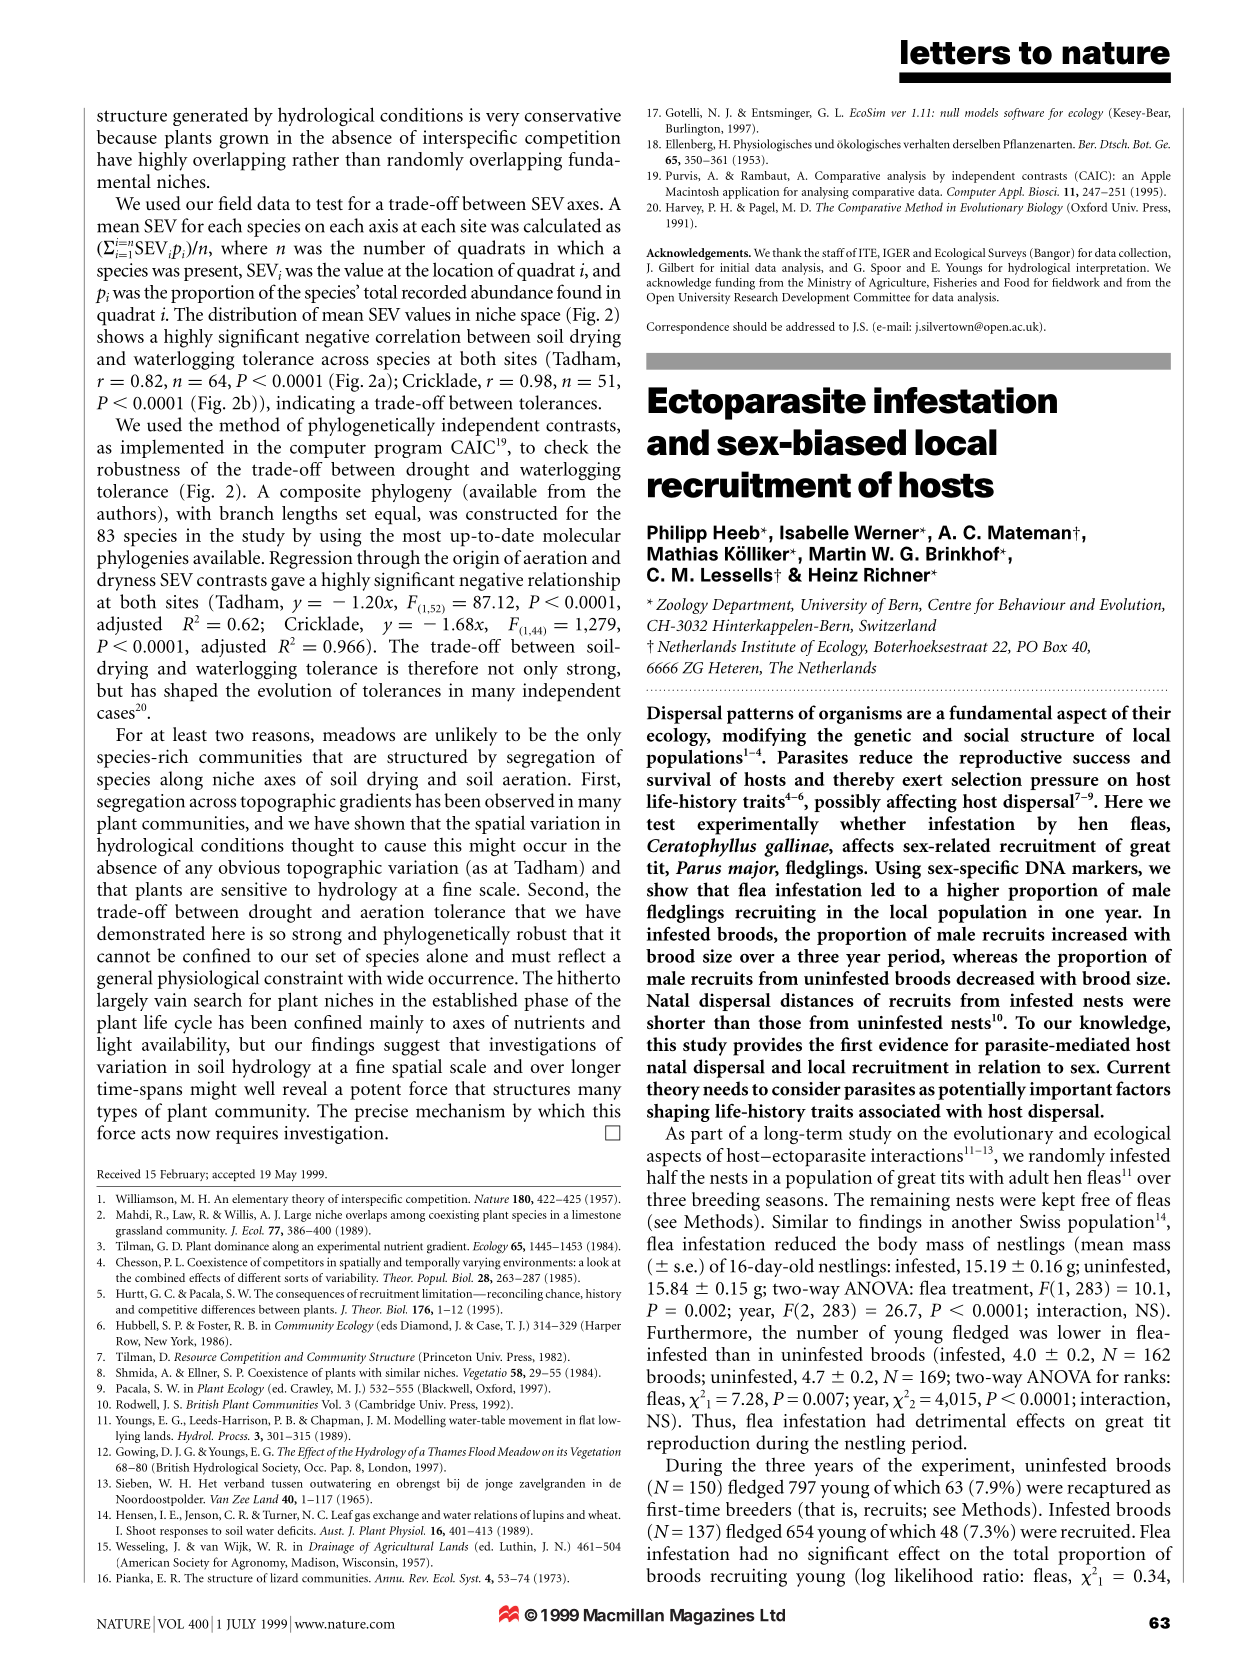 The height and width of the screenshot is (1656, 1258). I want to click on obvious, so click(249, 867).
